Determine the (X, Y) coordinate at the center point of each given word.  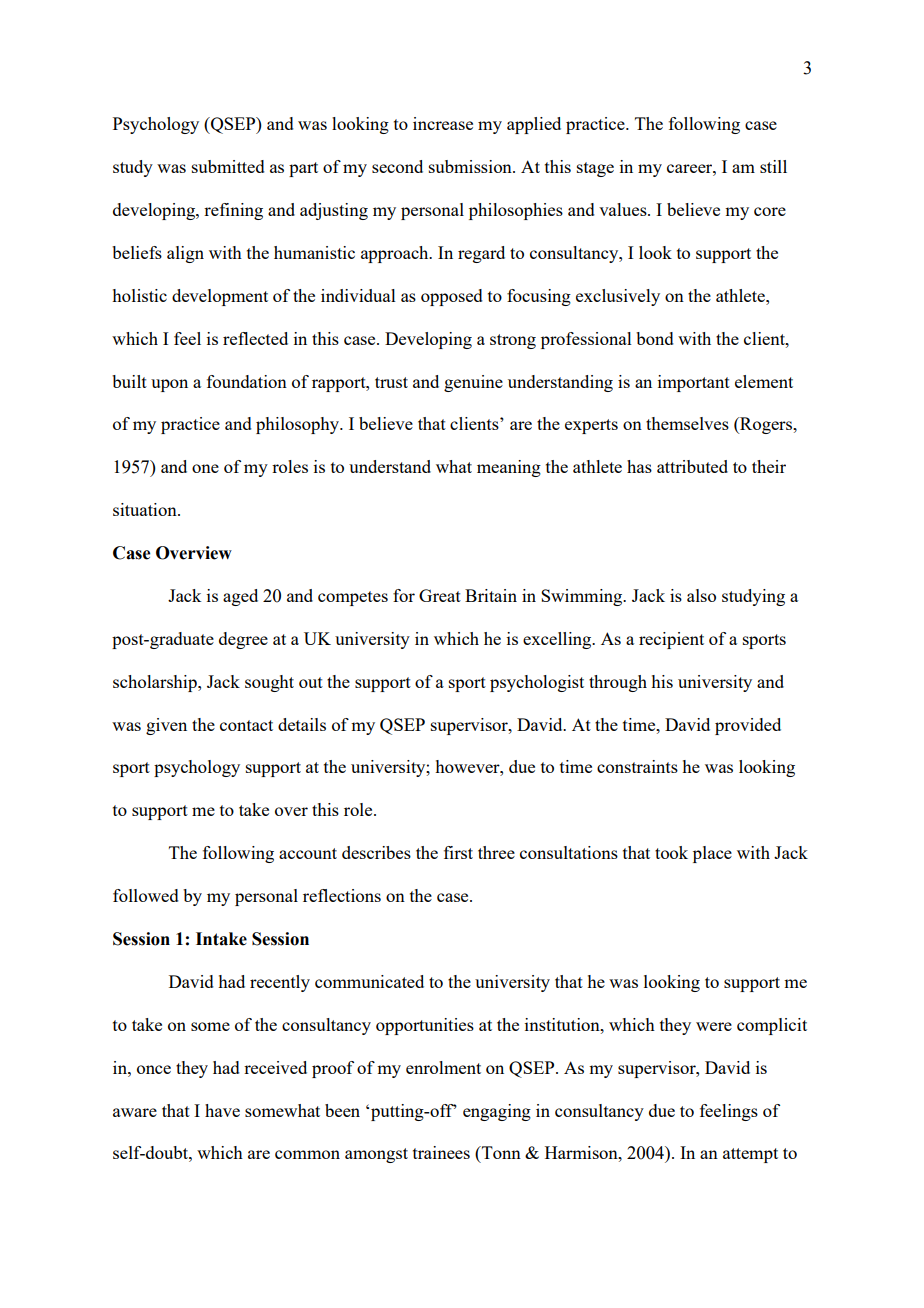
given (166, 726)
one (205, 468)
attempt (750, 1155)
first (458, 852)
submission (471, 166)
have (222, 1110)
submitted (228, 166)
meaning (509, 468)
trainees (441, 1152)
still (773, 166)
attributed (692, 466)
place (712, 854)
